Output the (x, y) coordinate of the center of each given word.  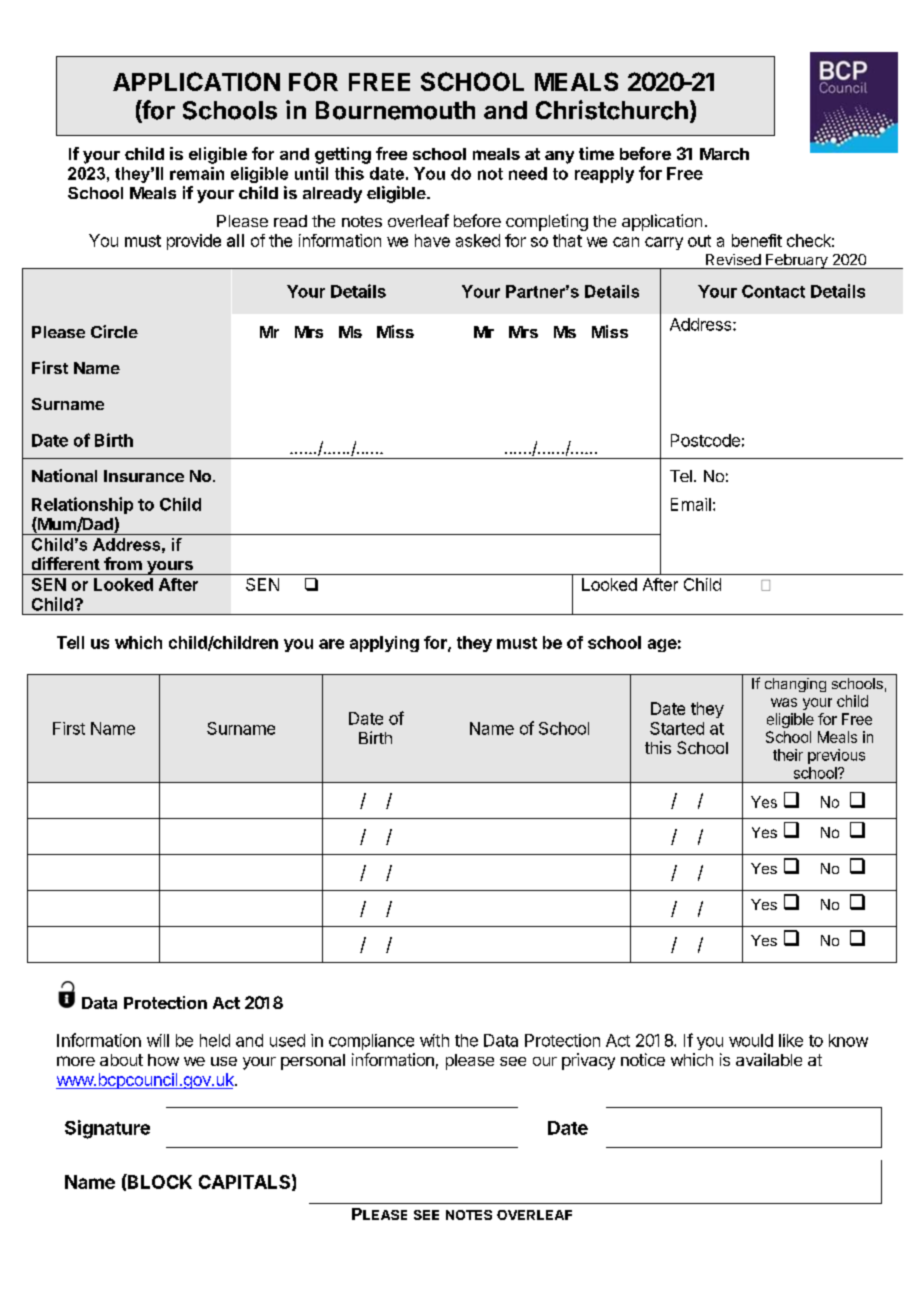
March (724, 154)
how (163, 1060)
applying (384, 644)
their (788, 755)
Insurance (144, 476)
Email (691, 504)
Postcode (705, 440)
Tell (70, 642)
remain (197, 173)
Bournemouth (395, 110)
